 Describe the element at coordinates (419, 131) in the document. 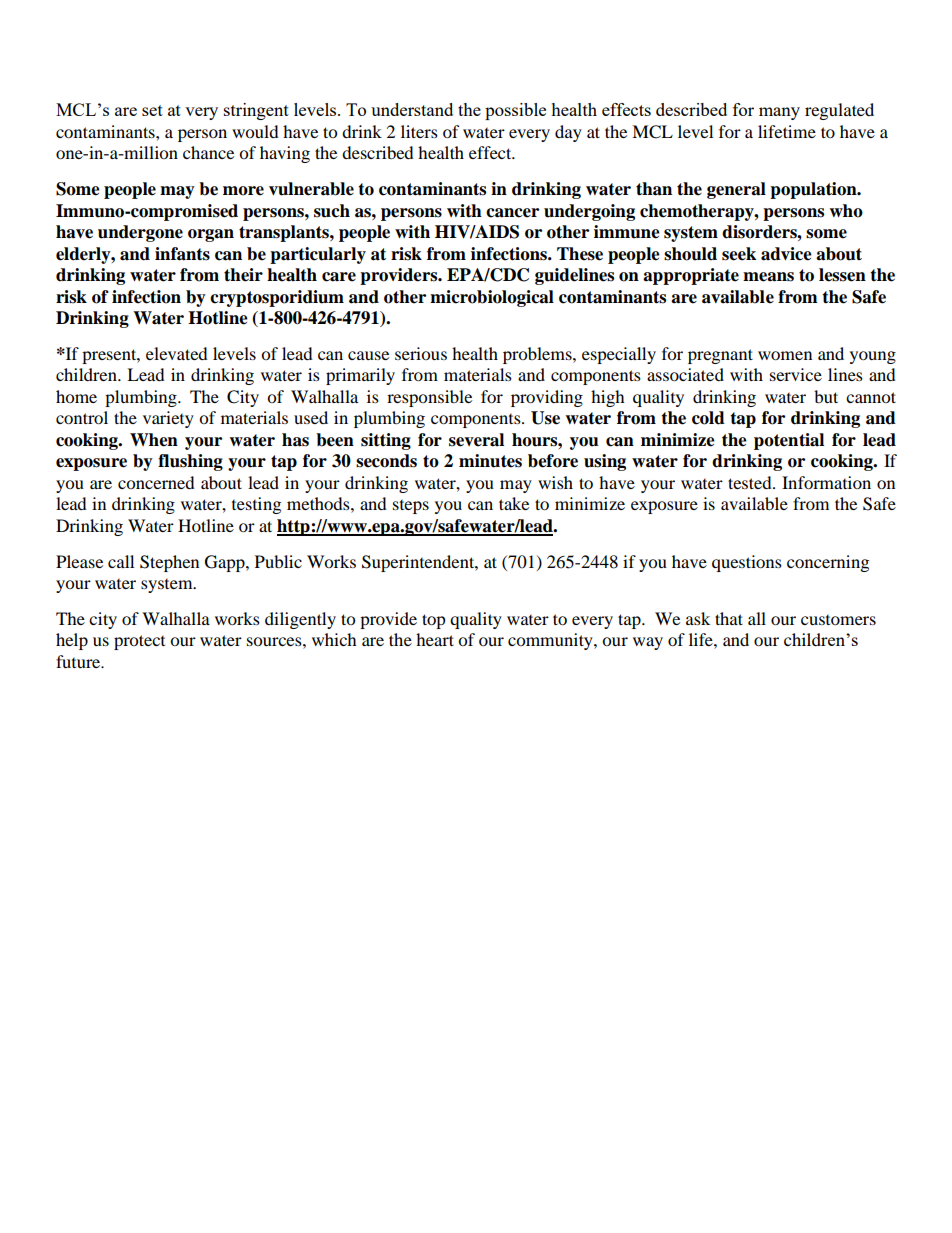

I see `liters` at that location.
